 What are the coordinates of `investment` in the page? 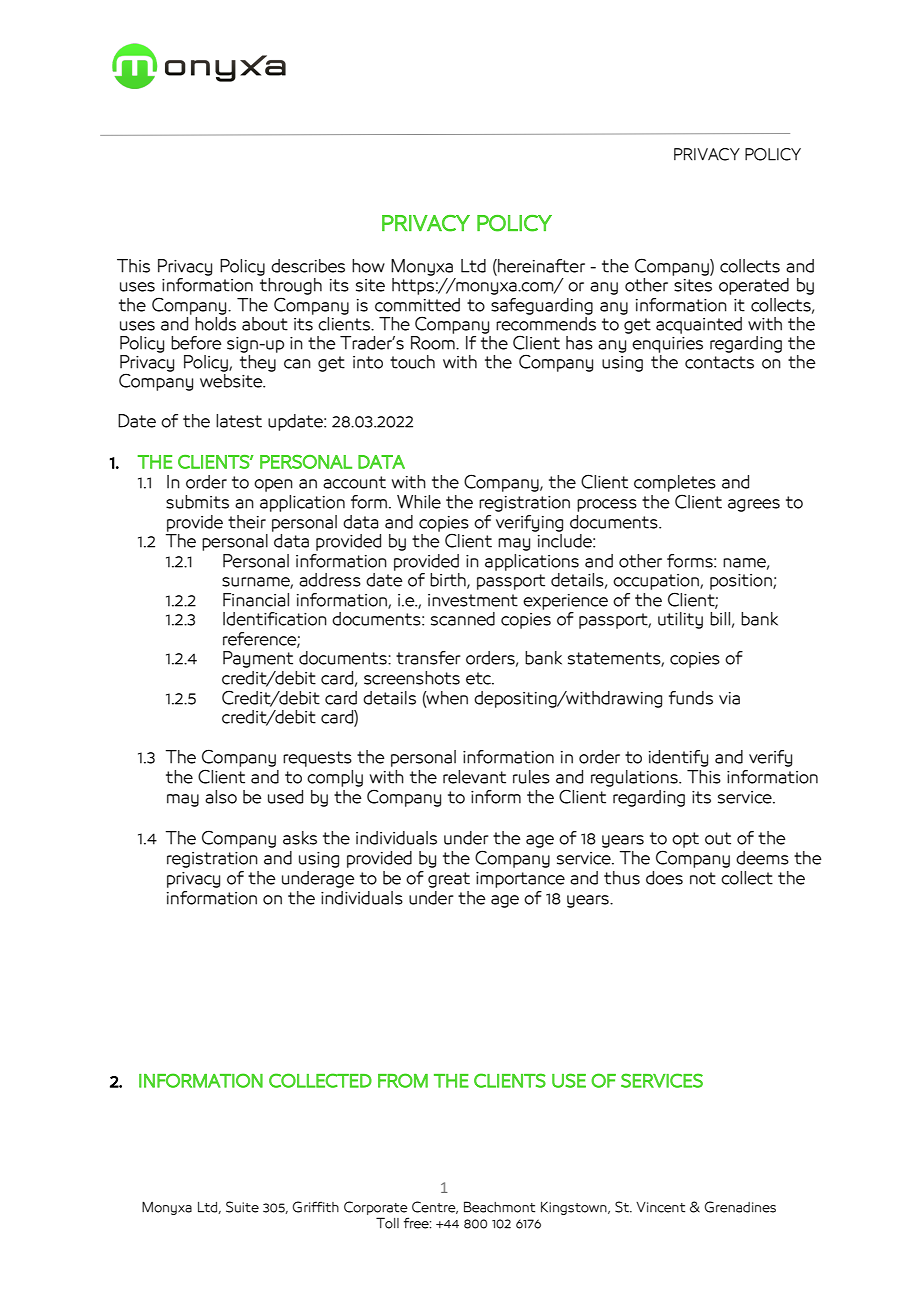 It's located at (473, 600).
